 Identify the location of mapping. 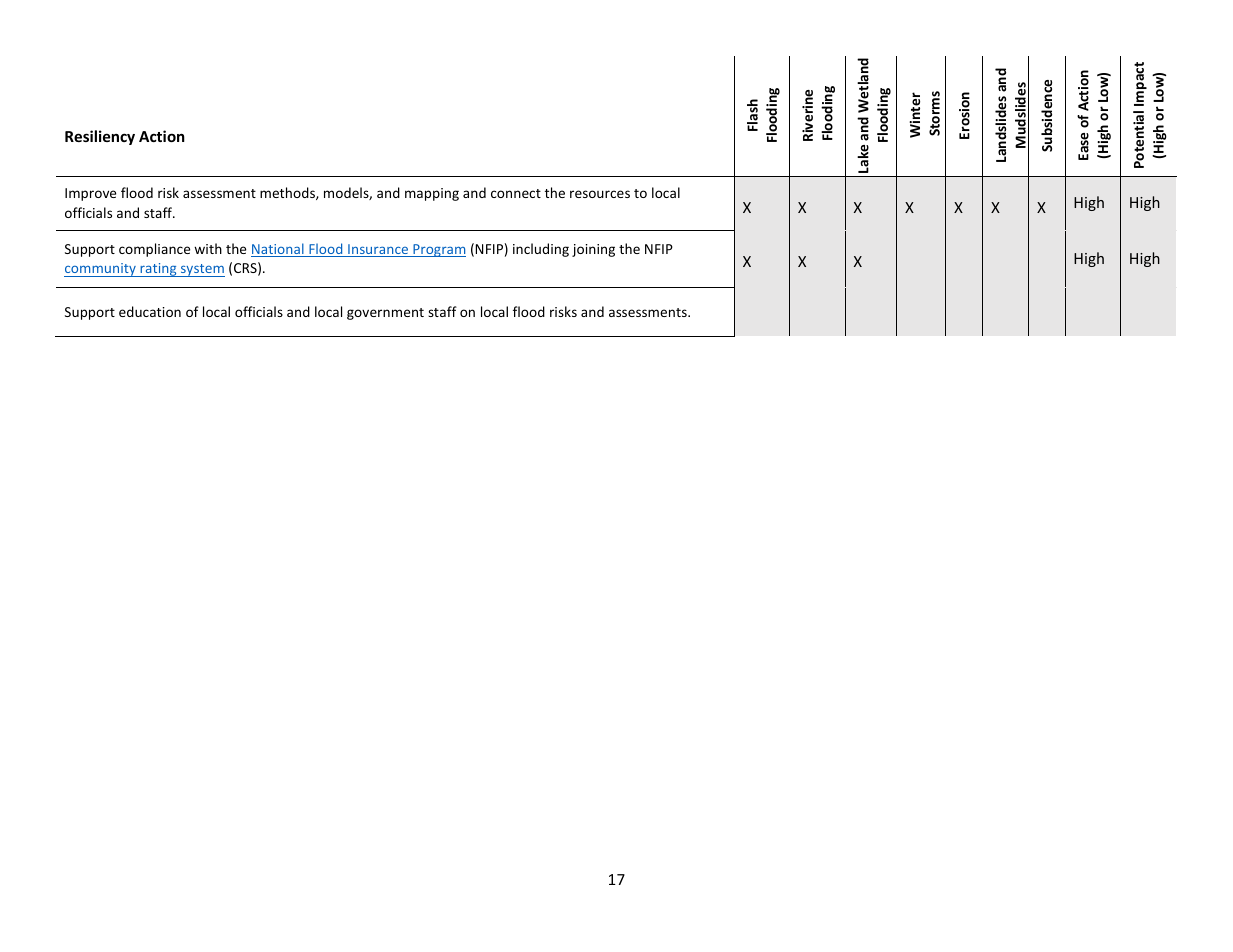
(432, 194).
